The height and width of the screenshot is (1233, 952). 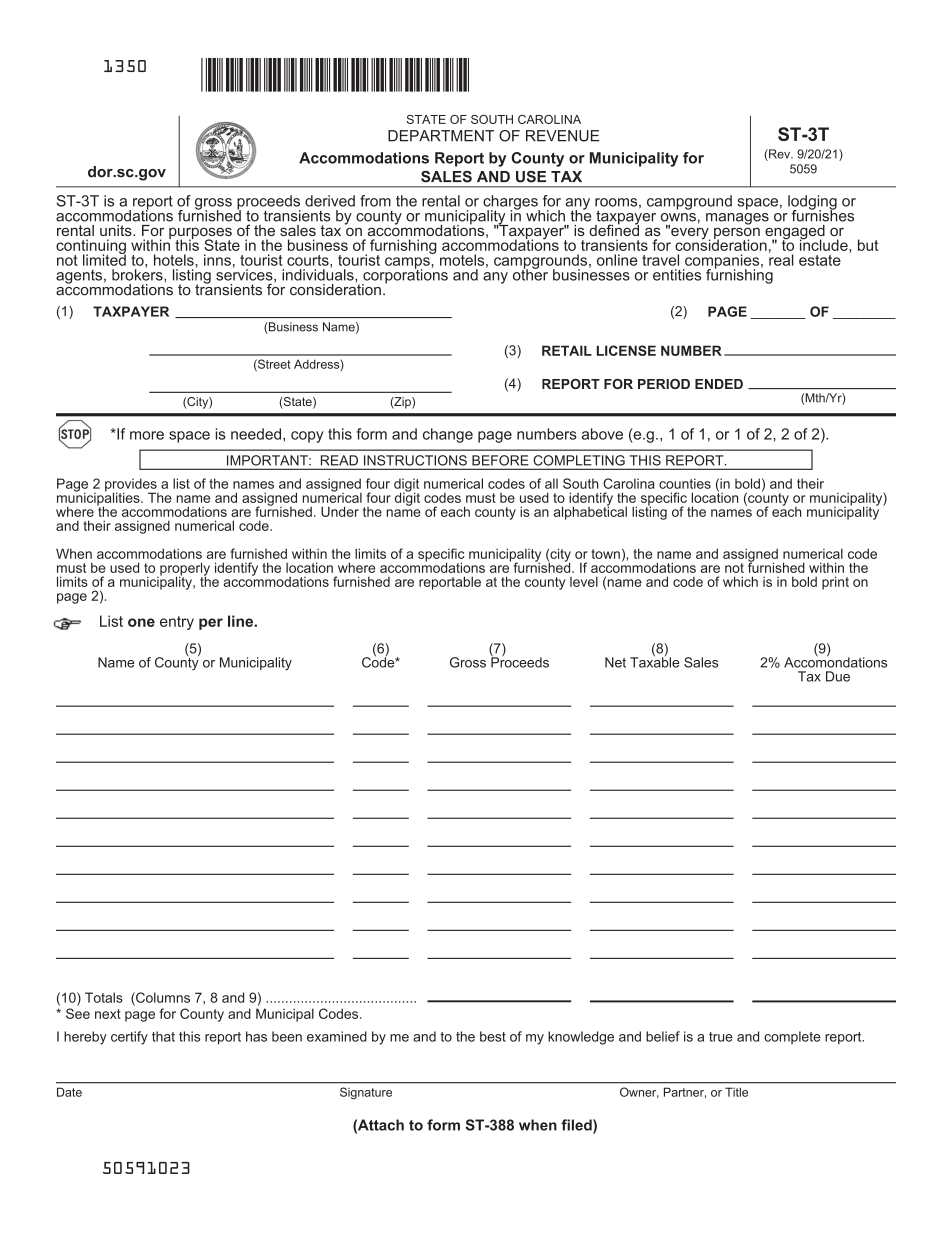 What do you see at coordinates (117, 230) in the screenshot?
I see `units` at bounding box center [117, 230].
